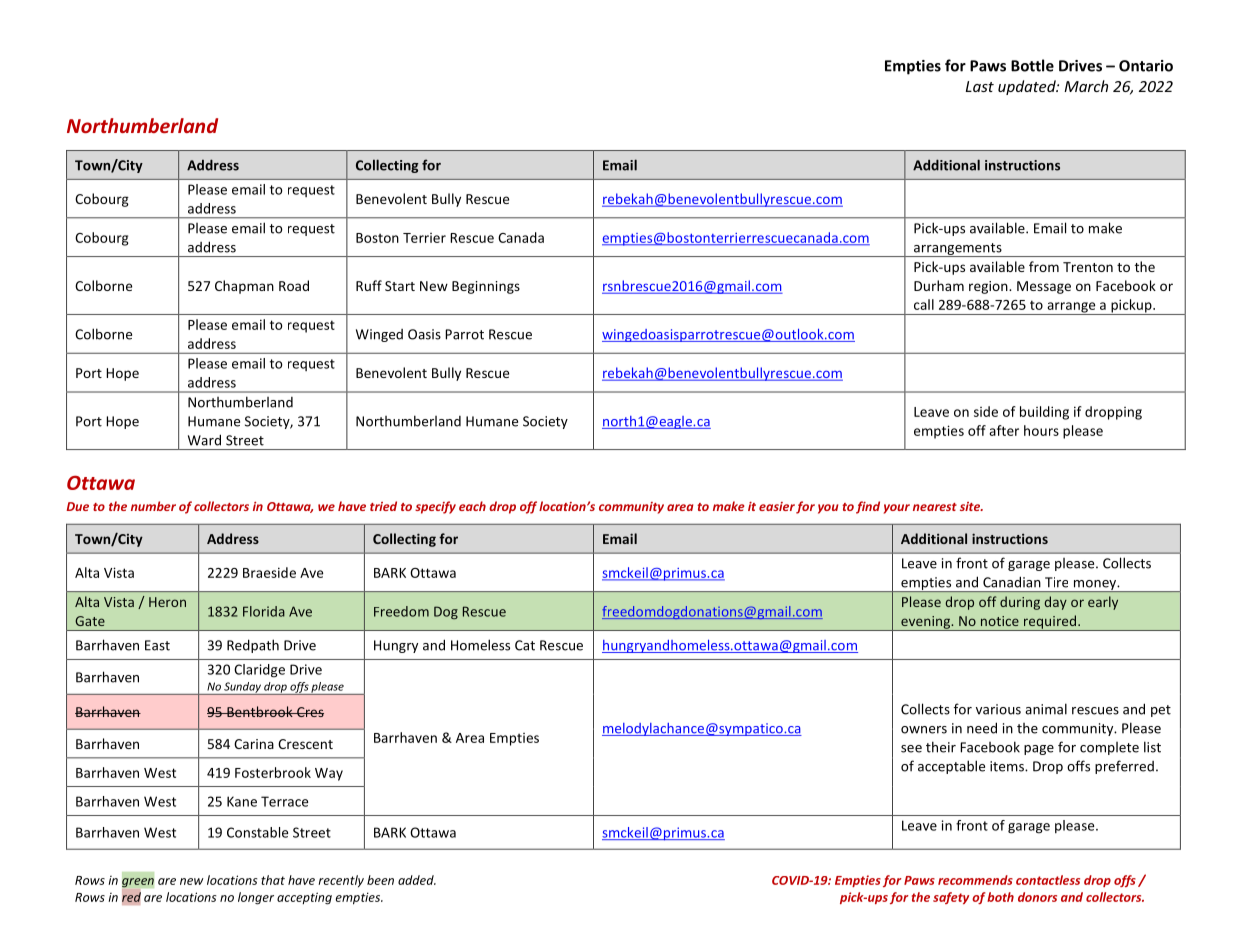  Describe the element at coordinates (153, 506) in the image. I see `number` at that location.
